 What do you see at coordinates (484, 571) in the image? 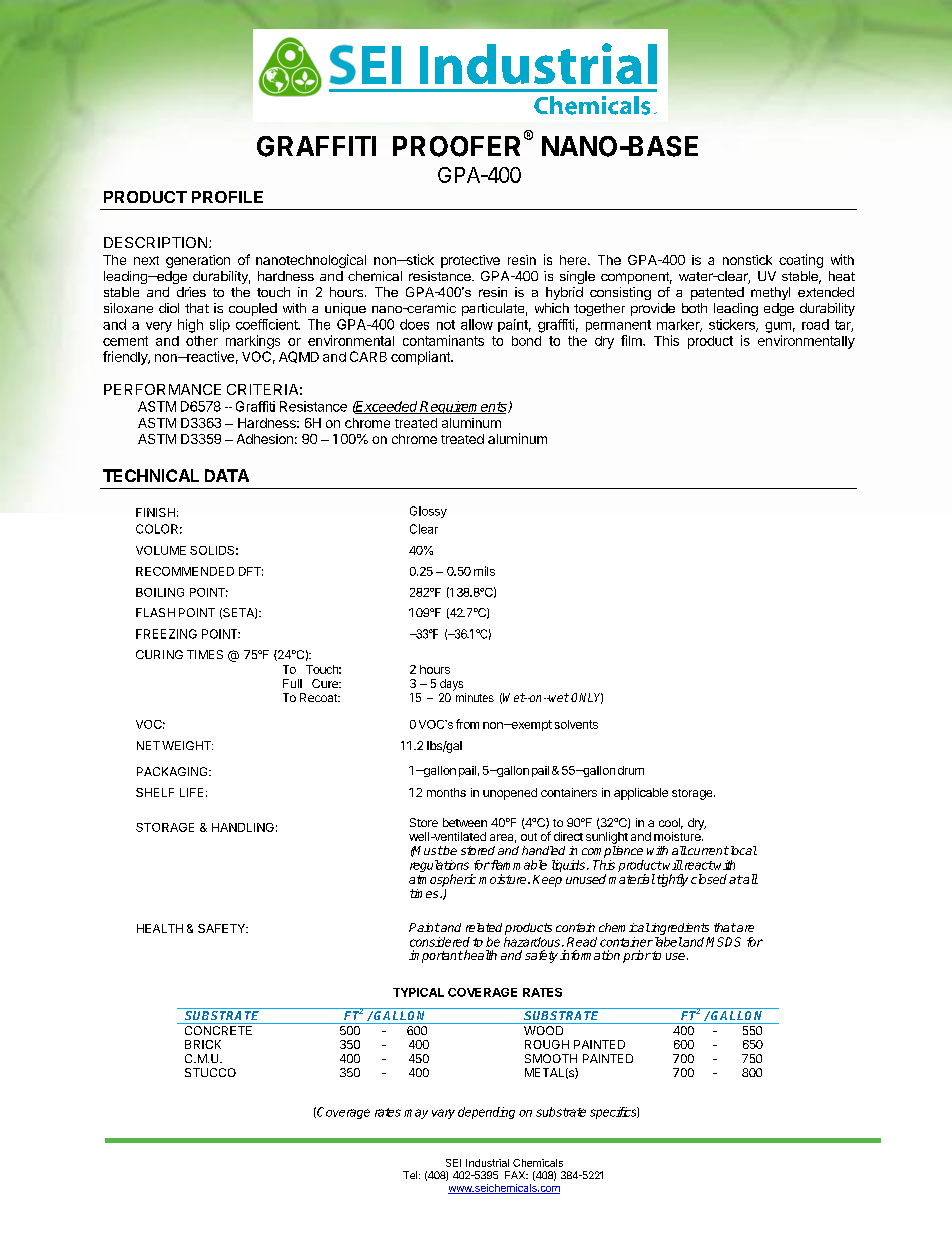
I see `mils` at bounding box center [484, 571].
